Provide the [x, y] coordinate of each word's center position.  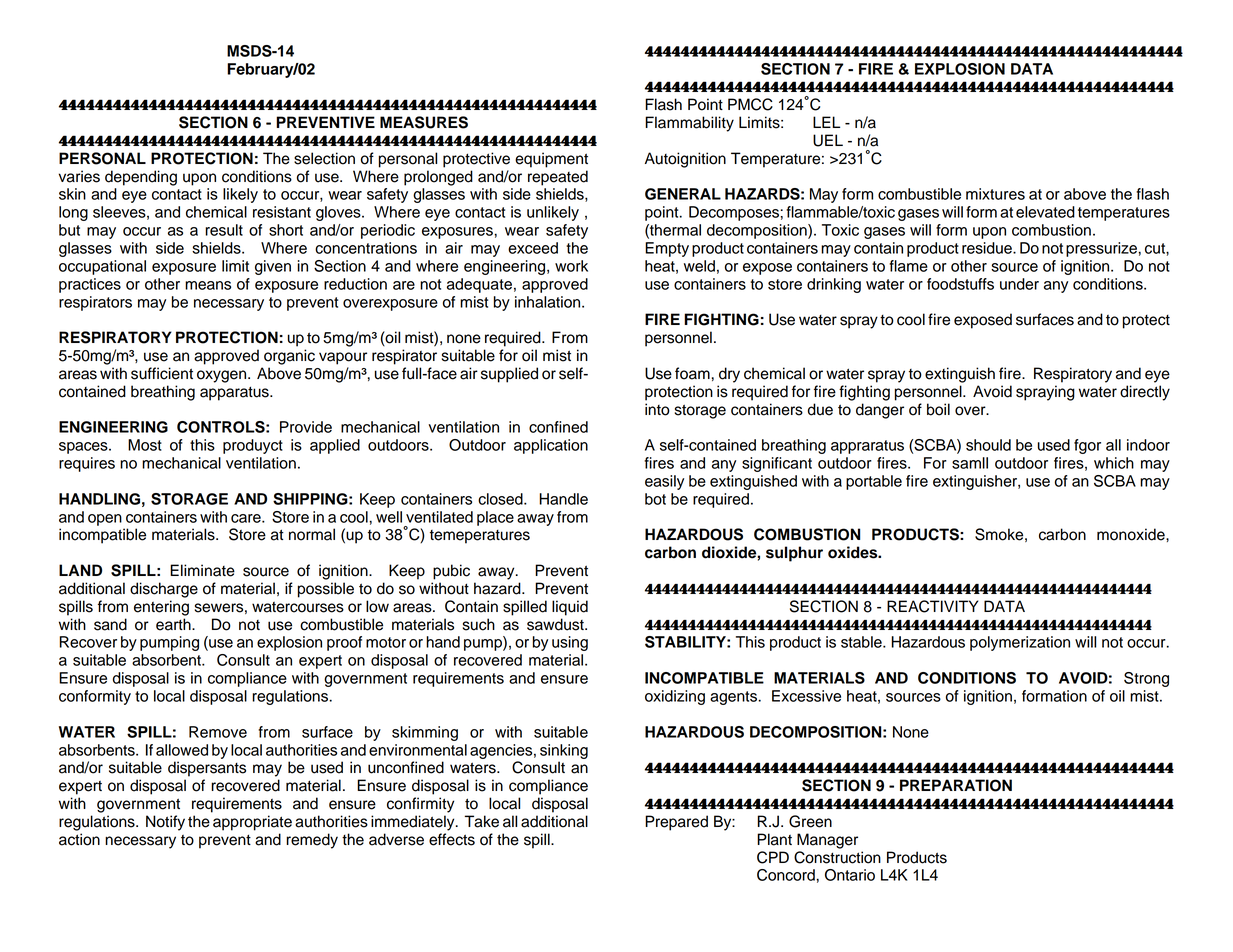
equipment [551, 160]
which [1114, 463]
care [247, 518]
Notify [165, 823]
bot [655, 499]
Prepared [676, 823]
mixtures [995, 194]
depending [141, 178]
